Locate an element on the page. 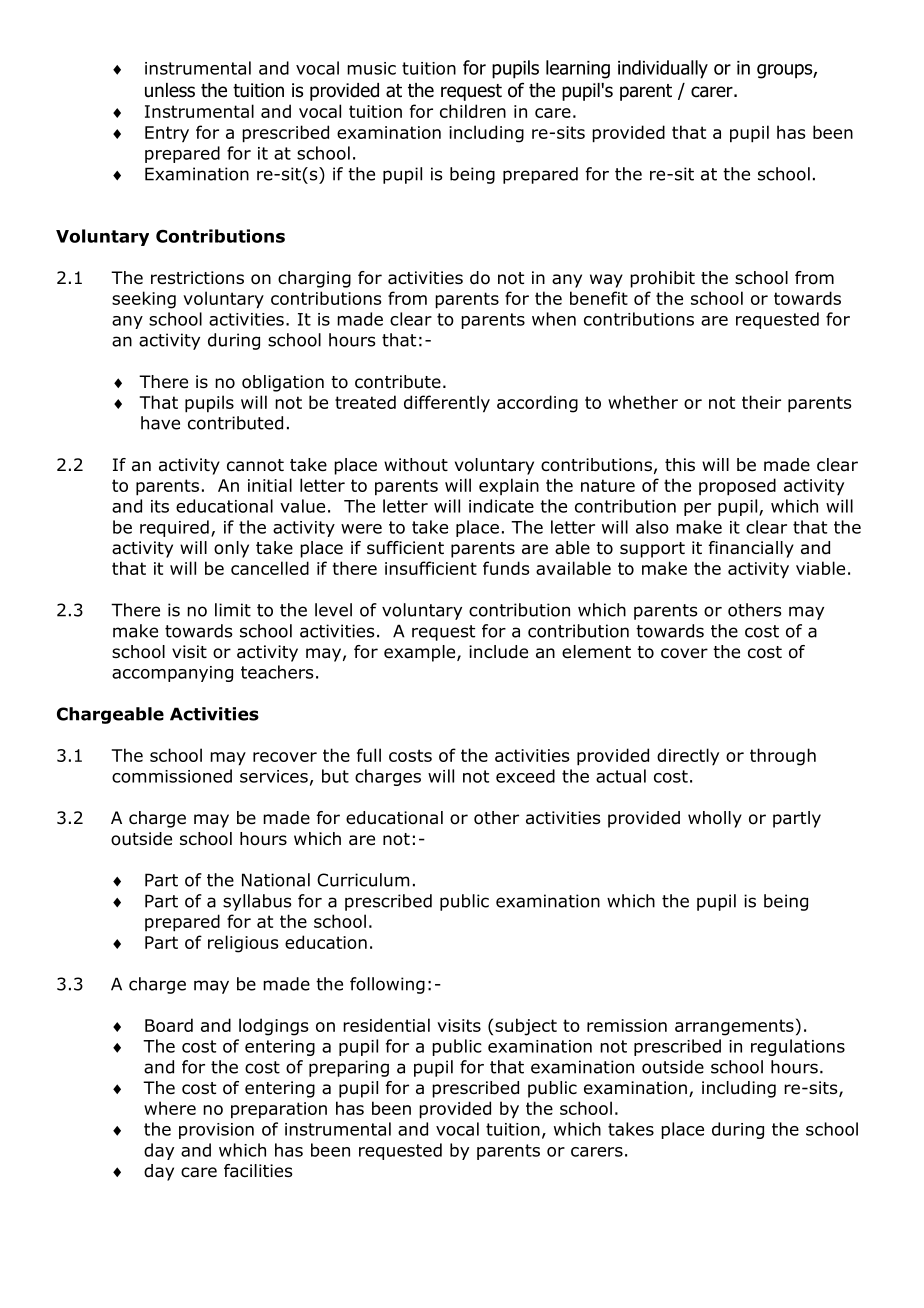 This image has width=924, height=1308. prohibit is located at coordinates (662, 279).
